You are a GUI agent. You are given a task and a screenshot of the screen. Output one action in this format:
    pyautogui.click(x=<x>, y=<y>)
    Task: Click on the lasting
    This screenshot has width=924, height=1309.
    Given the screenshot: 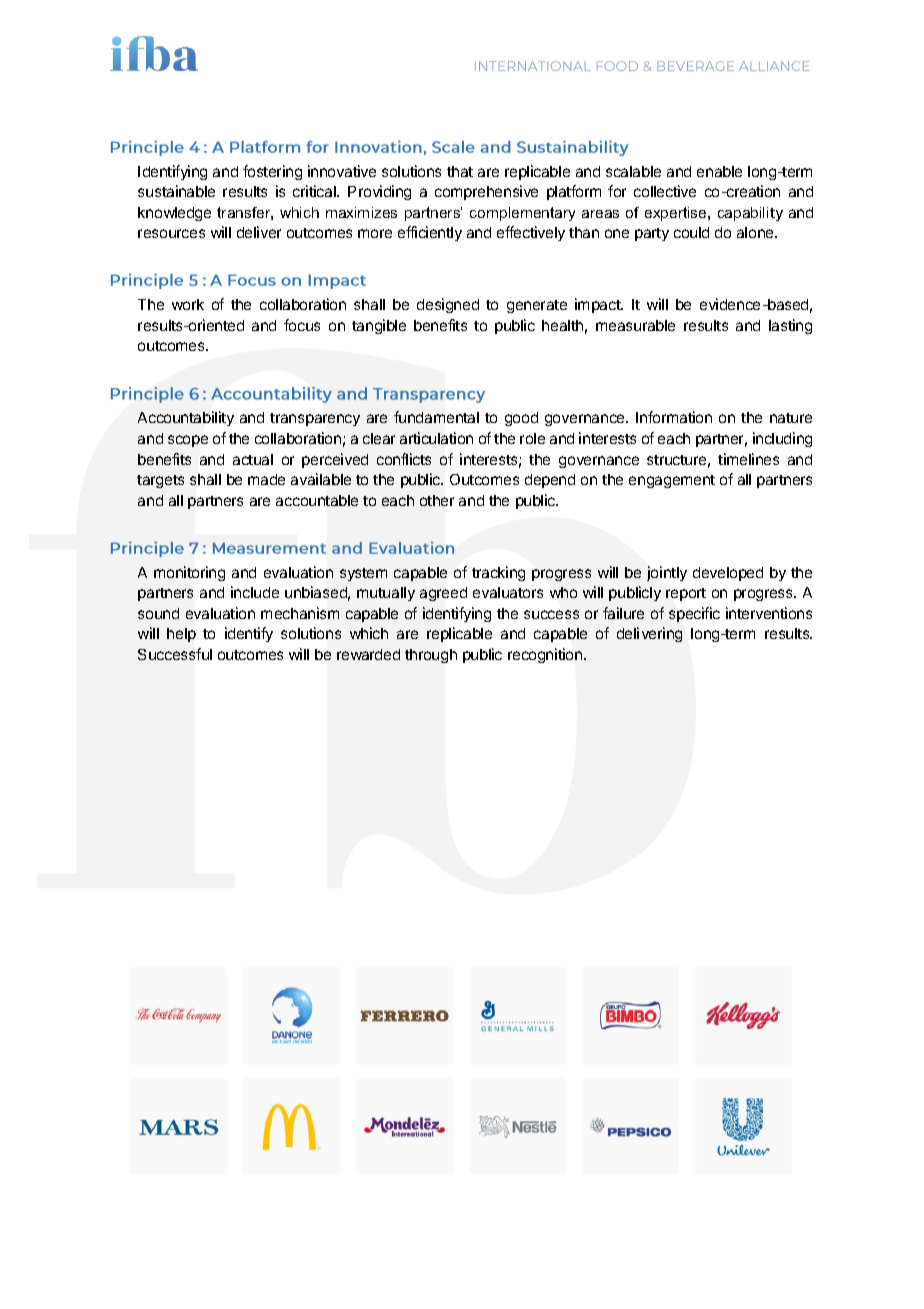 What is the action you would take?
    pyautogui.click(x=790, y=326)
